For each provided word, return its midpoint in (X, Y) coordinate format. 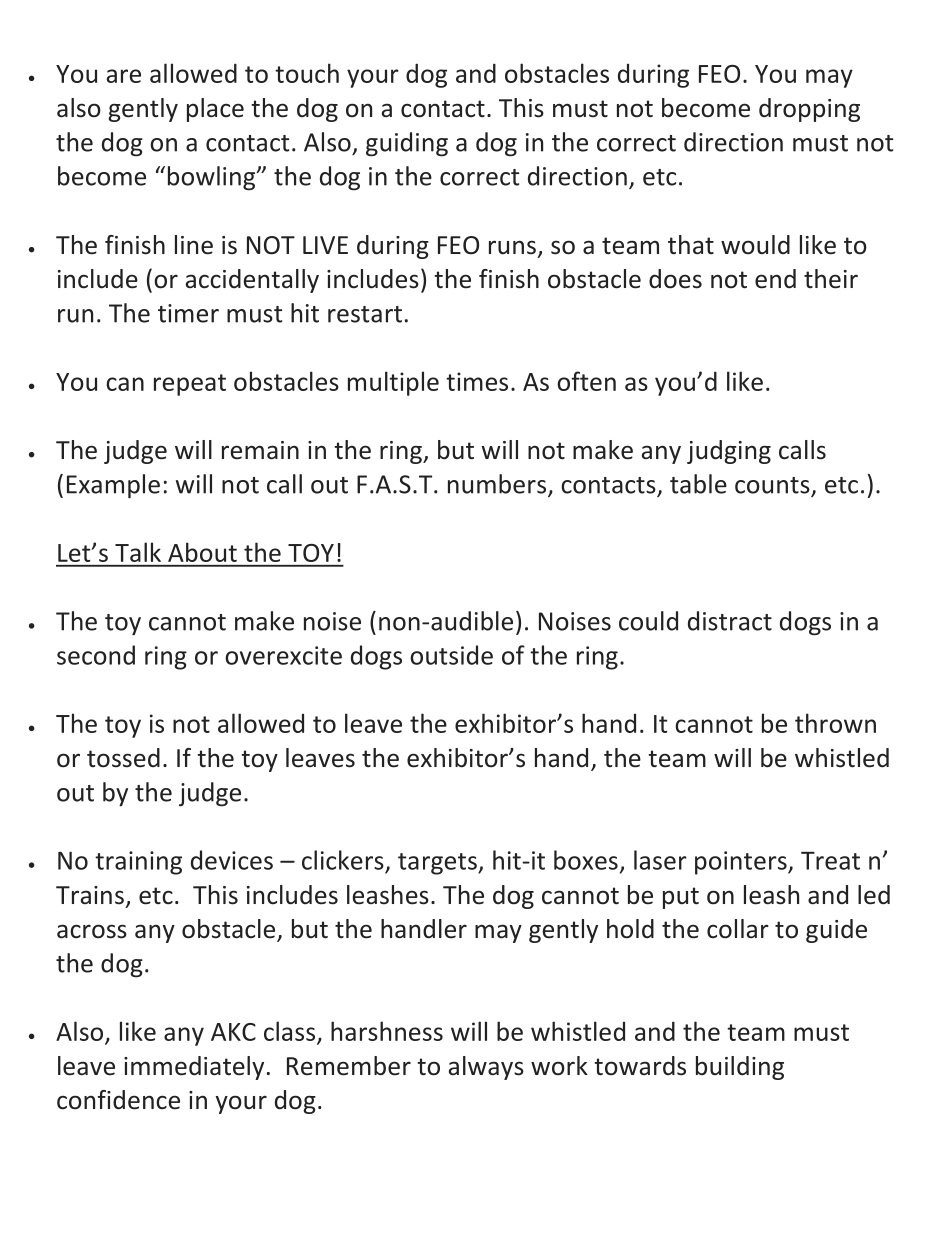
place (215, 110)
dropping (809, 110)
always (486, 1068)
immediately (194, 1068)
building (740, 1068)
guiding (407, 144)
